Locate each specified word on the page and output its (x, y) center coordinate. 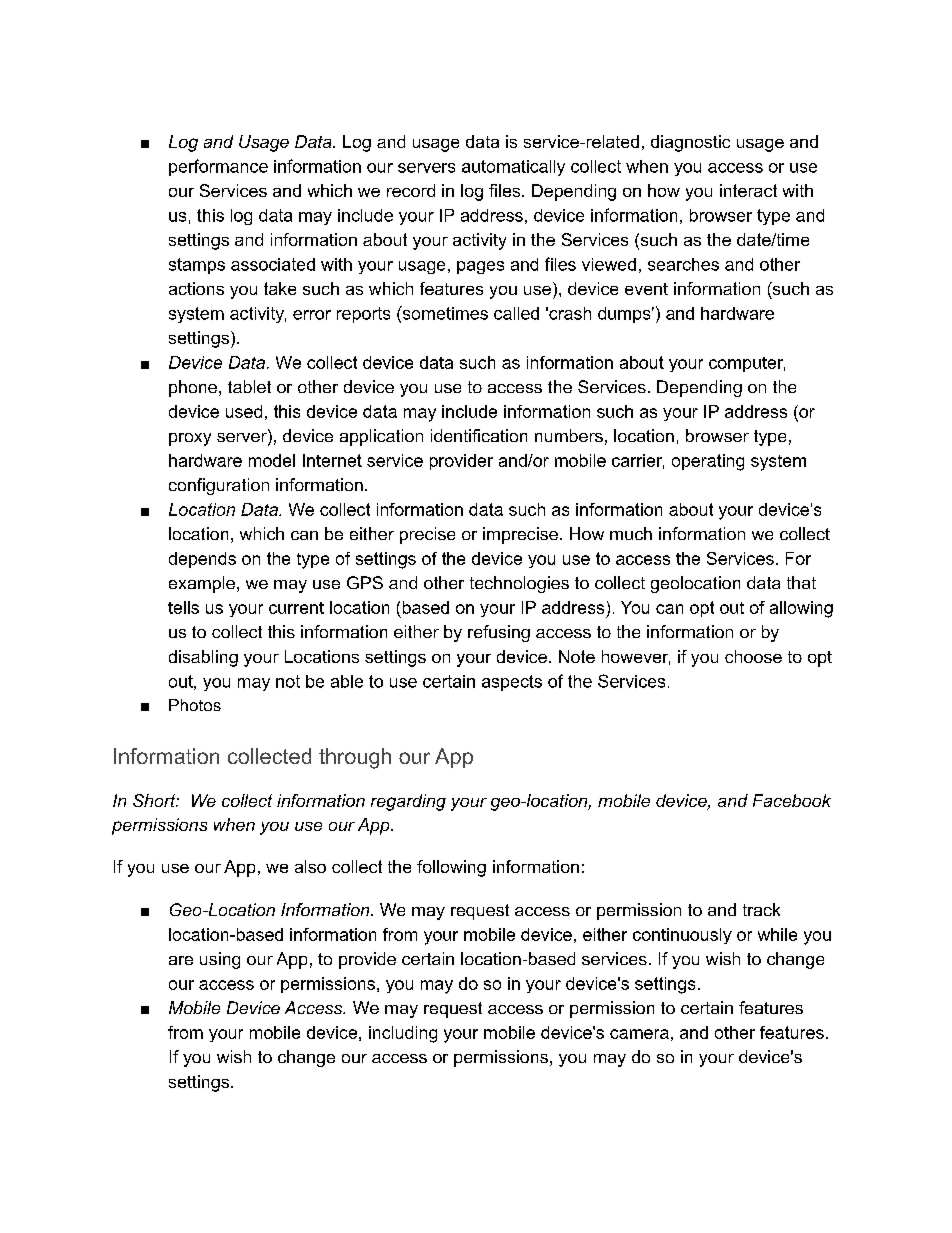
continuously (682, 936)
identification (479, 435)
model (272, 460)
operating (708, 462)
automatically (513, 168)
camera (639, 1034)
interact (748, 190)
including (403, 1034)
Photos (195, 705)
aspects (512, 683)
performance (218, 167)
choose (753, 656)
